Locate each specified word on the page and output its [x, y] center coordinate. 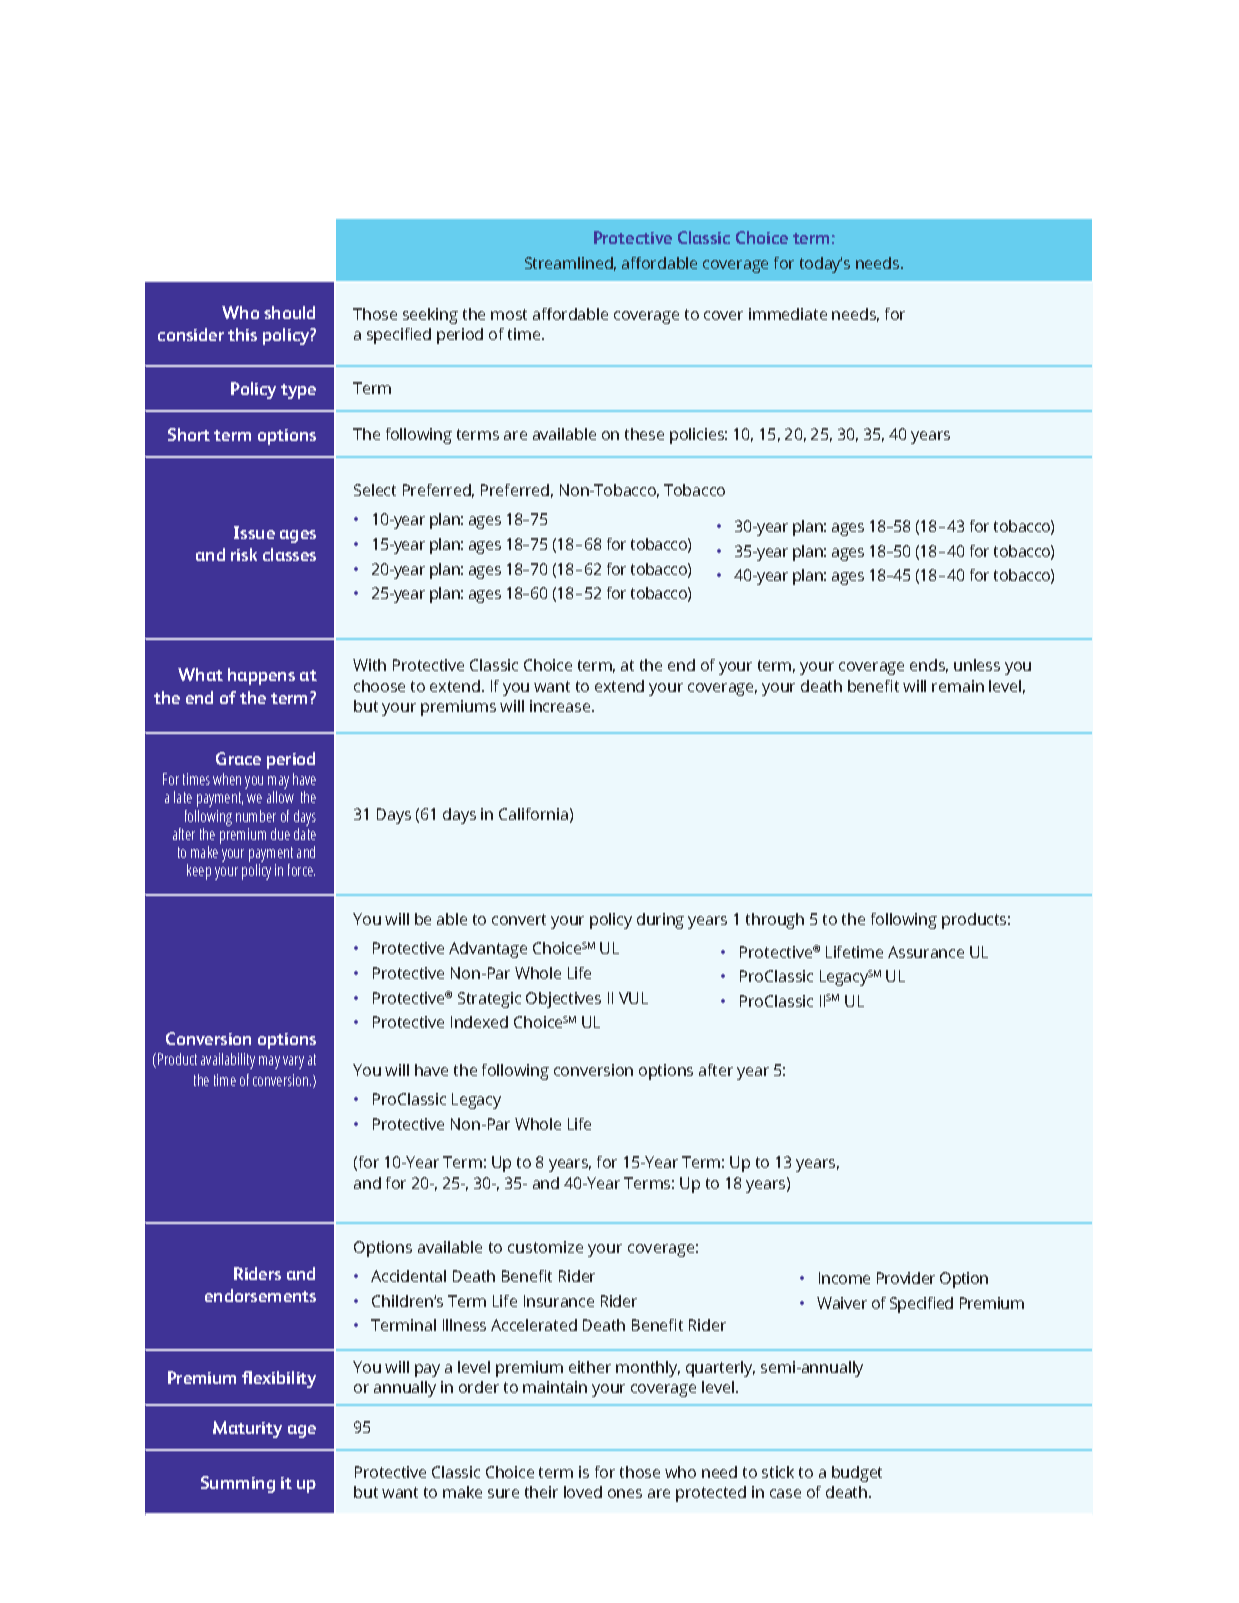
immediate [788, 314]
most [509, 314]
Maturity [247, 1429]
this [242, 334]
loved [583, 1492]
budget [857, 1474]
